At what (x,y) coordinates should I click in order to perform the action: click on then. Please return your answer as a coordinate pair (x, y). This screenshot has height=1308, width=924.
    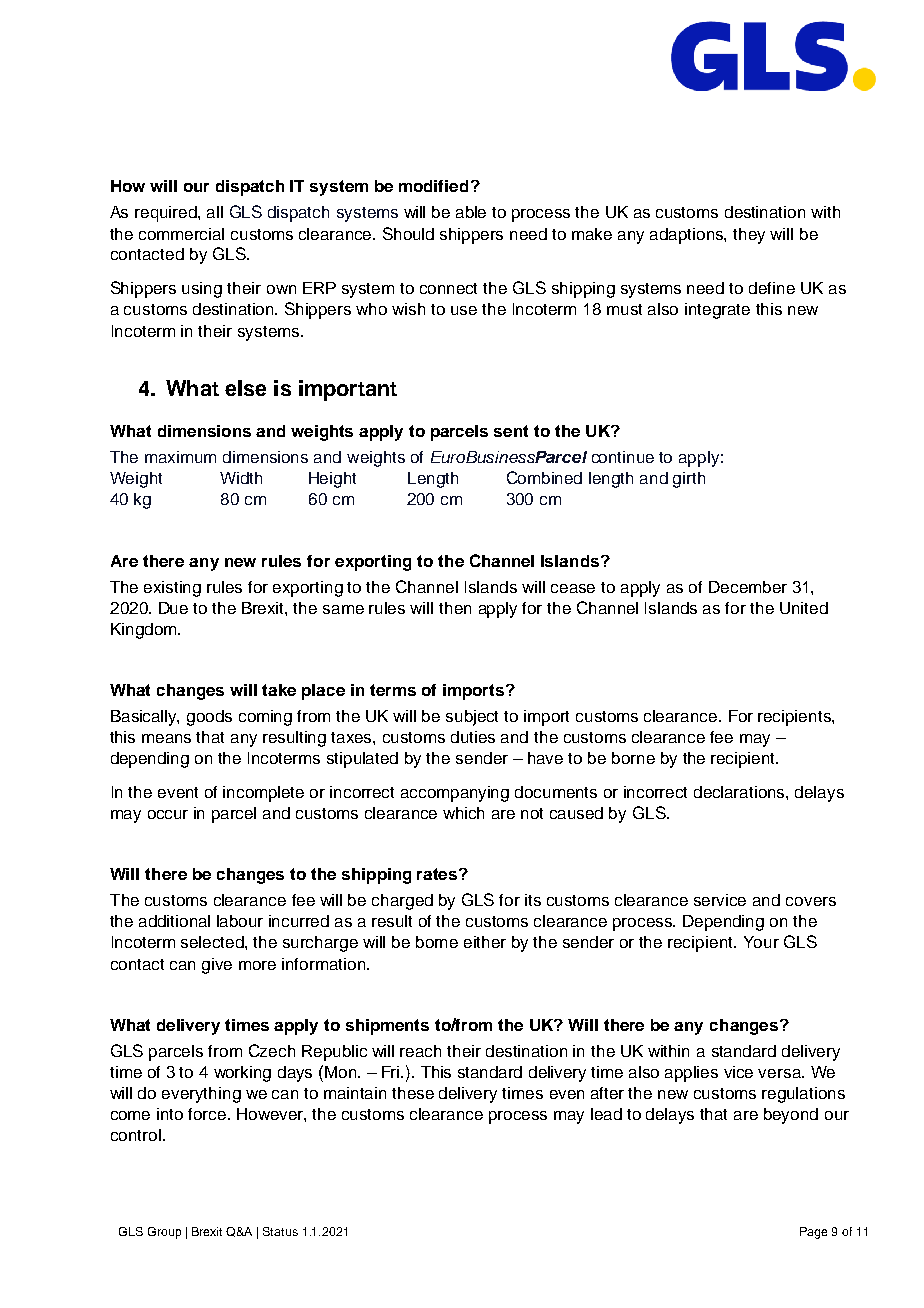
    Looking at the image, I should click on (455, 608).
